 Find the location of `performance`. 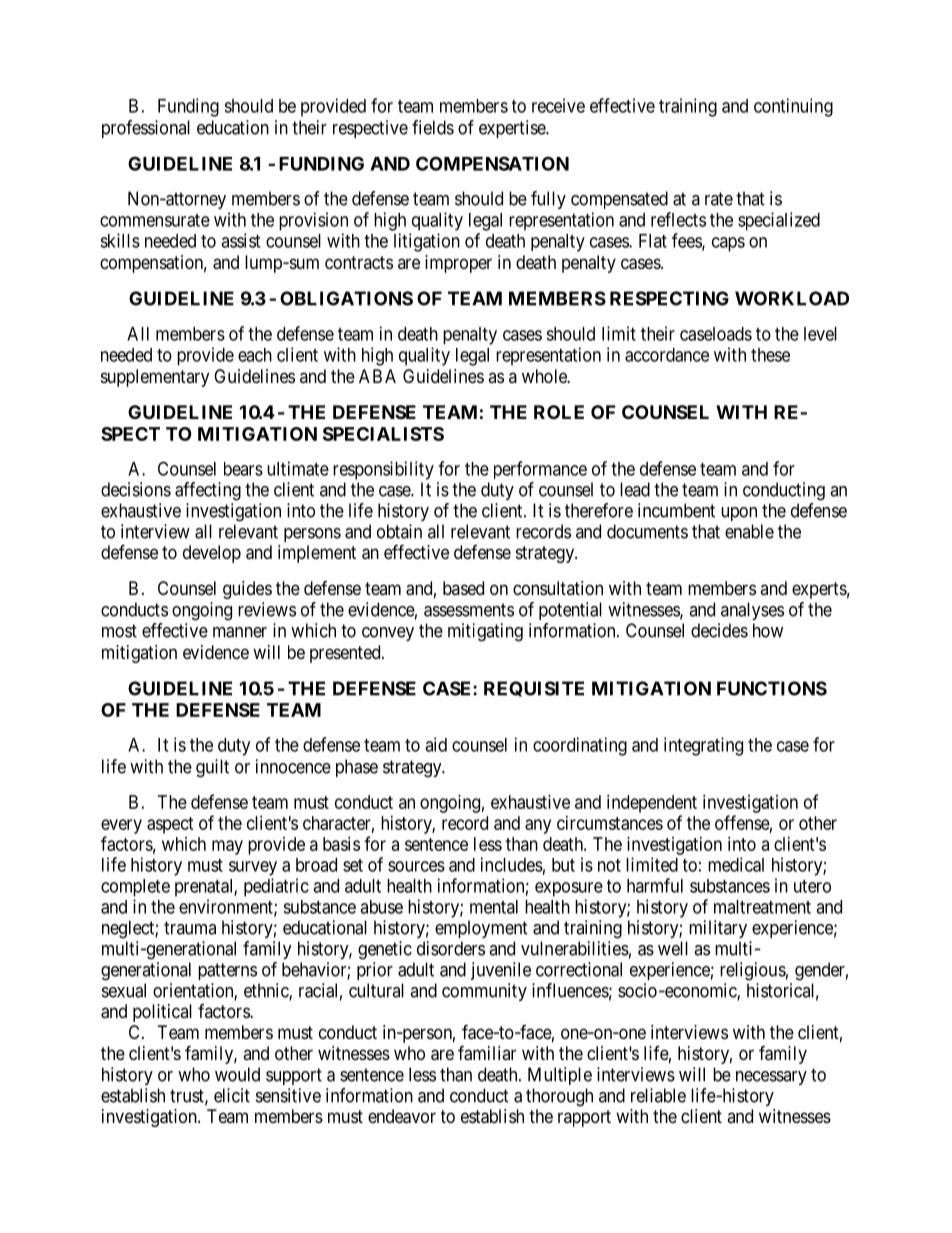

performance is located at coordinates (540, 470).
